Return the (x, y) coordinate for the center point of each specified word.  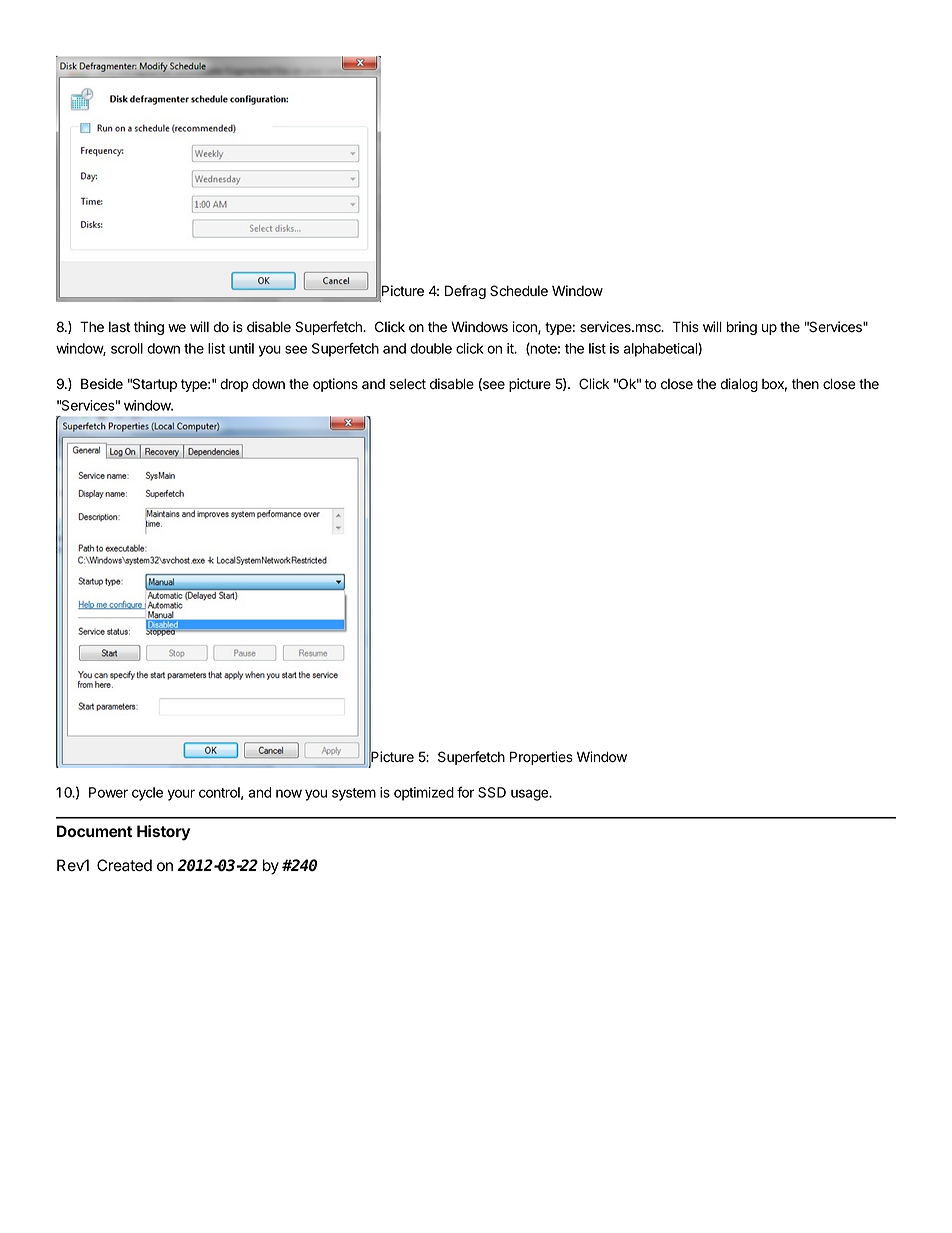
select (407, 384)
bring (742, 328)
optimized (424, 794)
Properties (541, 758)
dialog (739, 385)
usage (530, 795)
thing (149, 328)
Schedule (519, 291)
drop (234, 385)
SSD (492, 792)
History (163, 833)
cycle (147, 794)
